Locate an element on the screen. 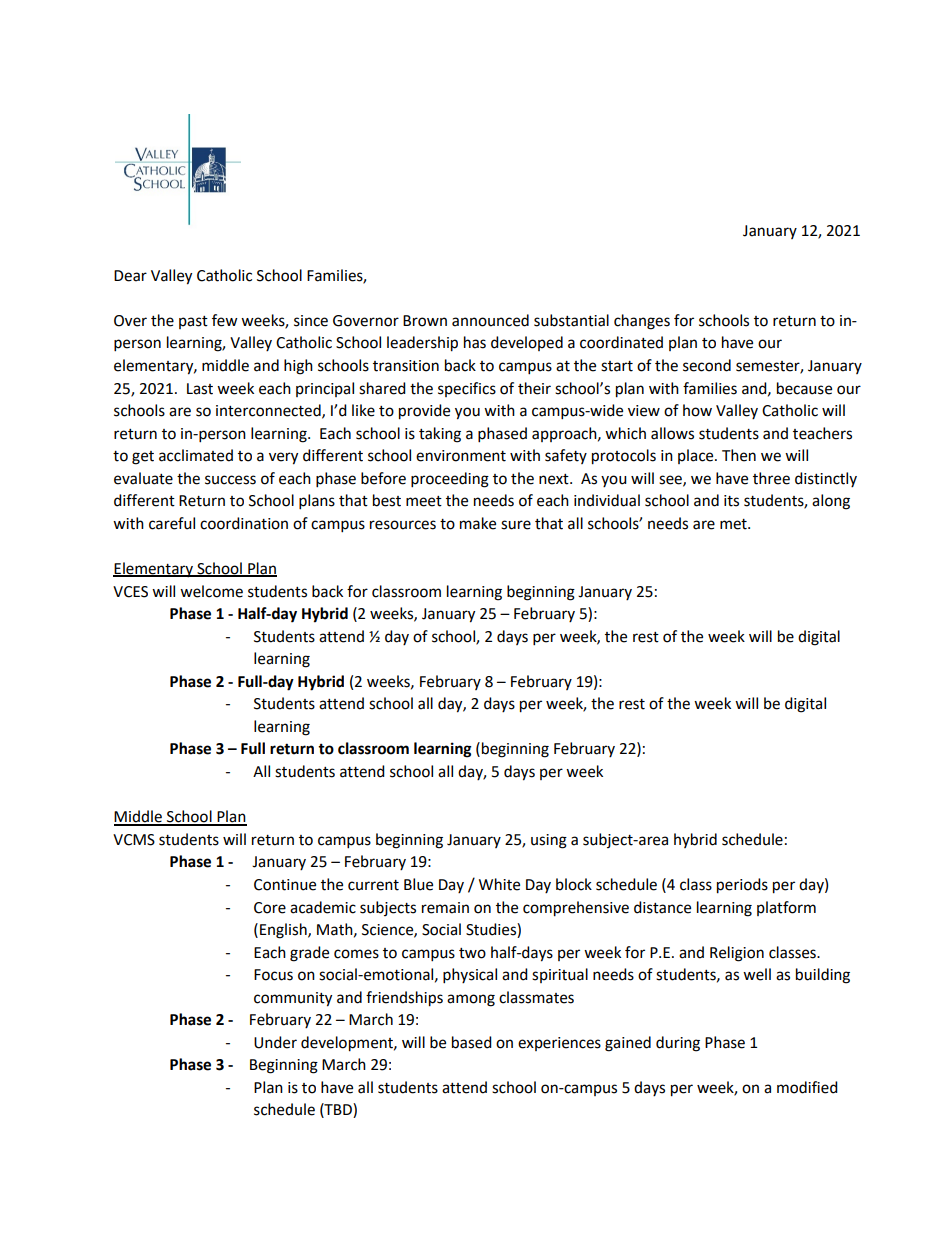  White is located at coordinates (499, 884).
